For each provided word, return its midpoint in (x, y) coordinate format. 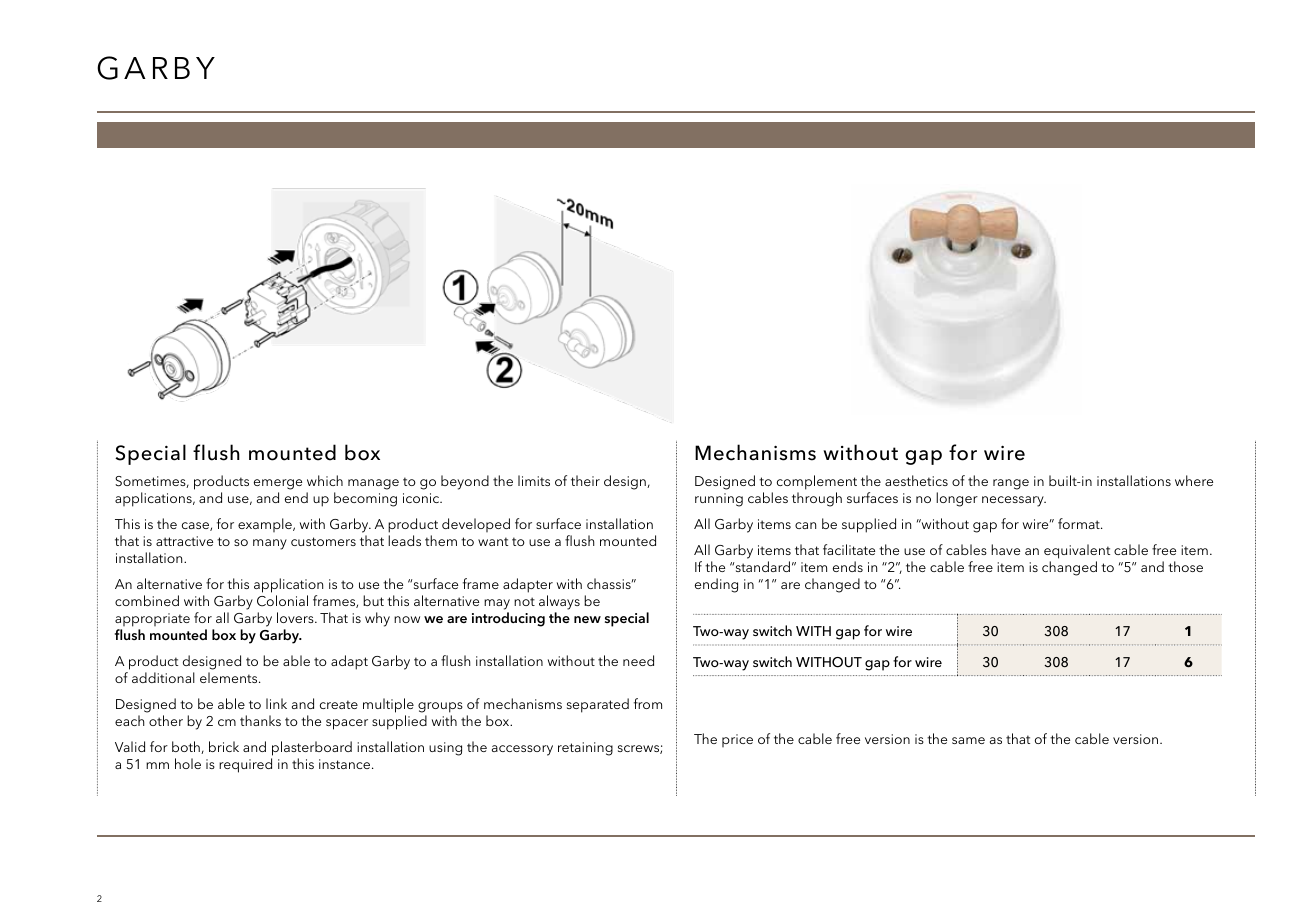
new (587, 619)
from (648, 703)
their (585, 480)
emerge (278, 486)
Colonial (282, 601)
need (638, 660)
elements (230, 677)
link (276, 703)
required (245, 765)
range (1011, 484)
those (1185, 566)
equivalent (1077, 551)
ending (716, 585)
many (270, 544)
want (493, 541)
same (968, 740)
